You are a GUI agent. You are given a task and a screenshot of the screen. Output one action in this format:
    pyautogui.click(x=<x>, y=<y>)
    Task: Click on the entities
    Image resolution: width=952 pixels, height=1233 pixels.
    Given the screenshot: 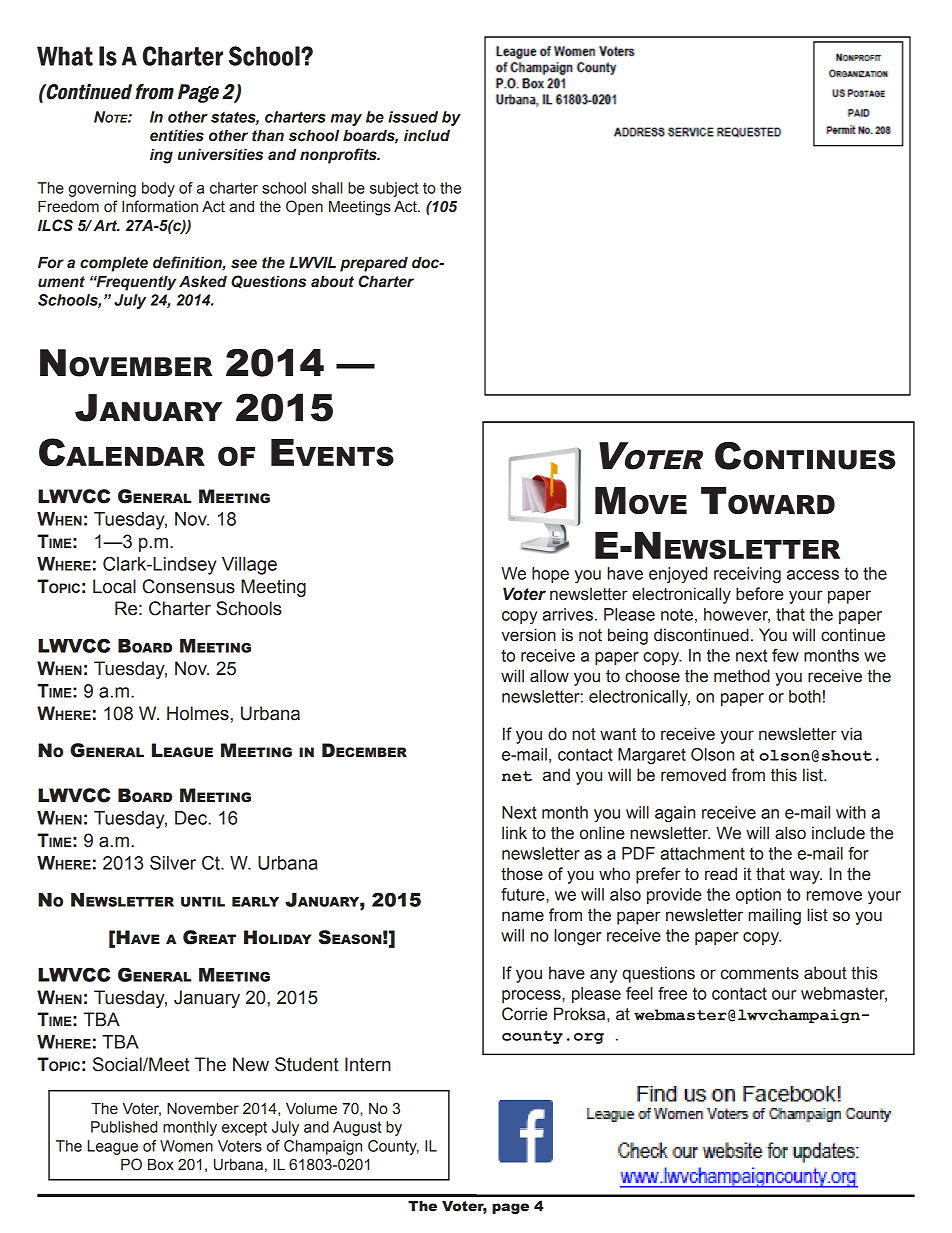 What is the action you would take?
    pyautogui.click(x=177, y=136)
